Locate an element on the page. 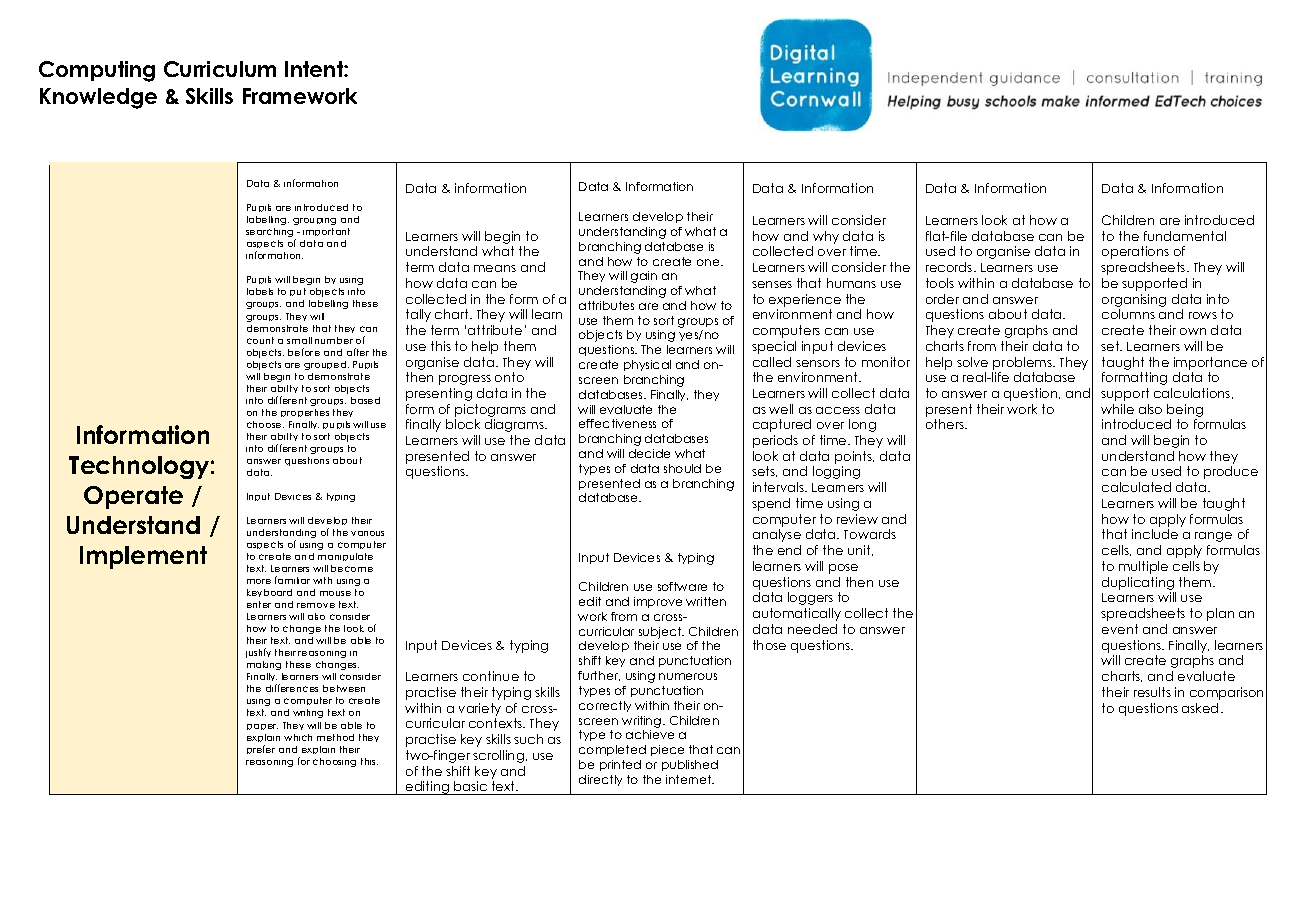 The width and height of the image is (1307, 924). Curriculum is located at coordinates (220, 69).
